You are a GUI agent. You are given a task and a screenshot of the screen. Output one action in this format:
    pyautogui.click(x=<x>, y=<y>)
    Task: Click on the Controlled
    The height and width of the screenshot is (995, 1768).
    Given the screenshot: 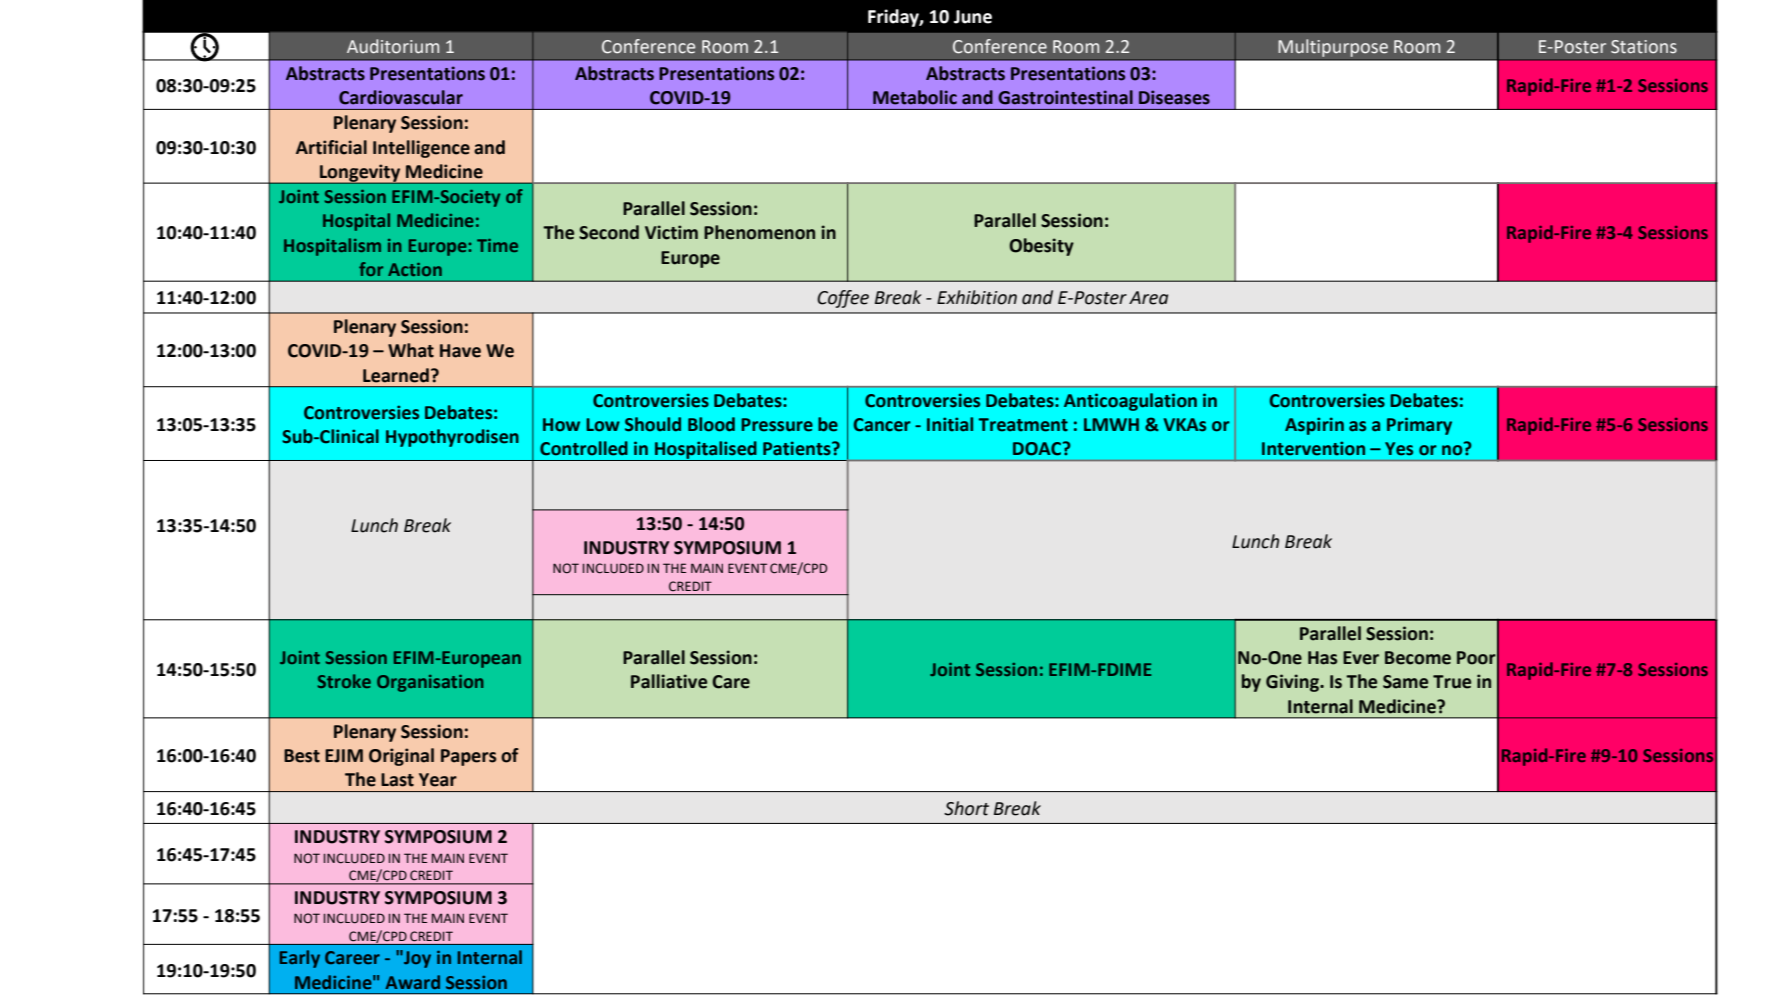 What is the action you would take?
    pyautogui.click(x=584, y=448)
